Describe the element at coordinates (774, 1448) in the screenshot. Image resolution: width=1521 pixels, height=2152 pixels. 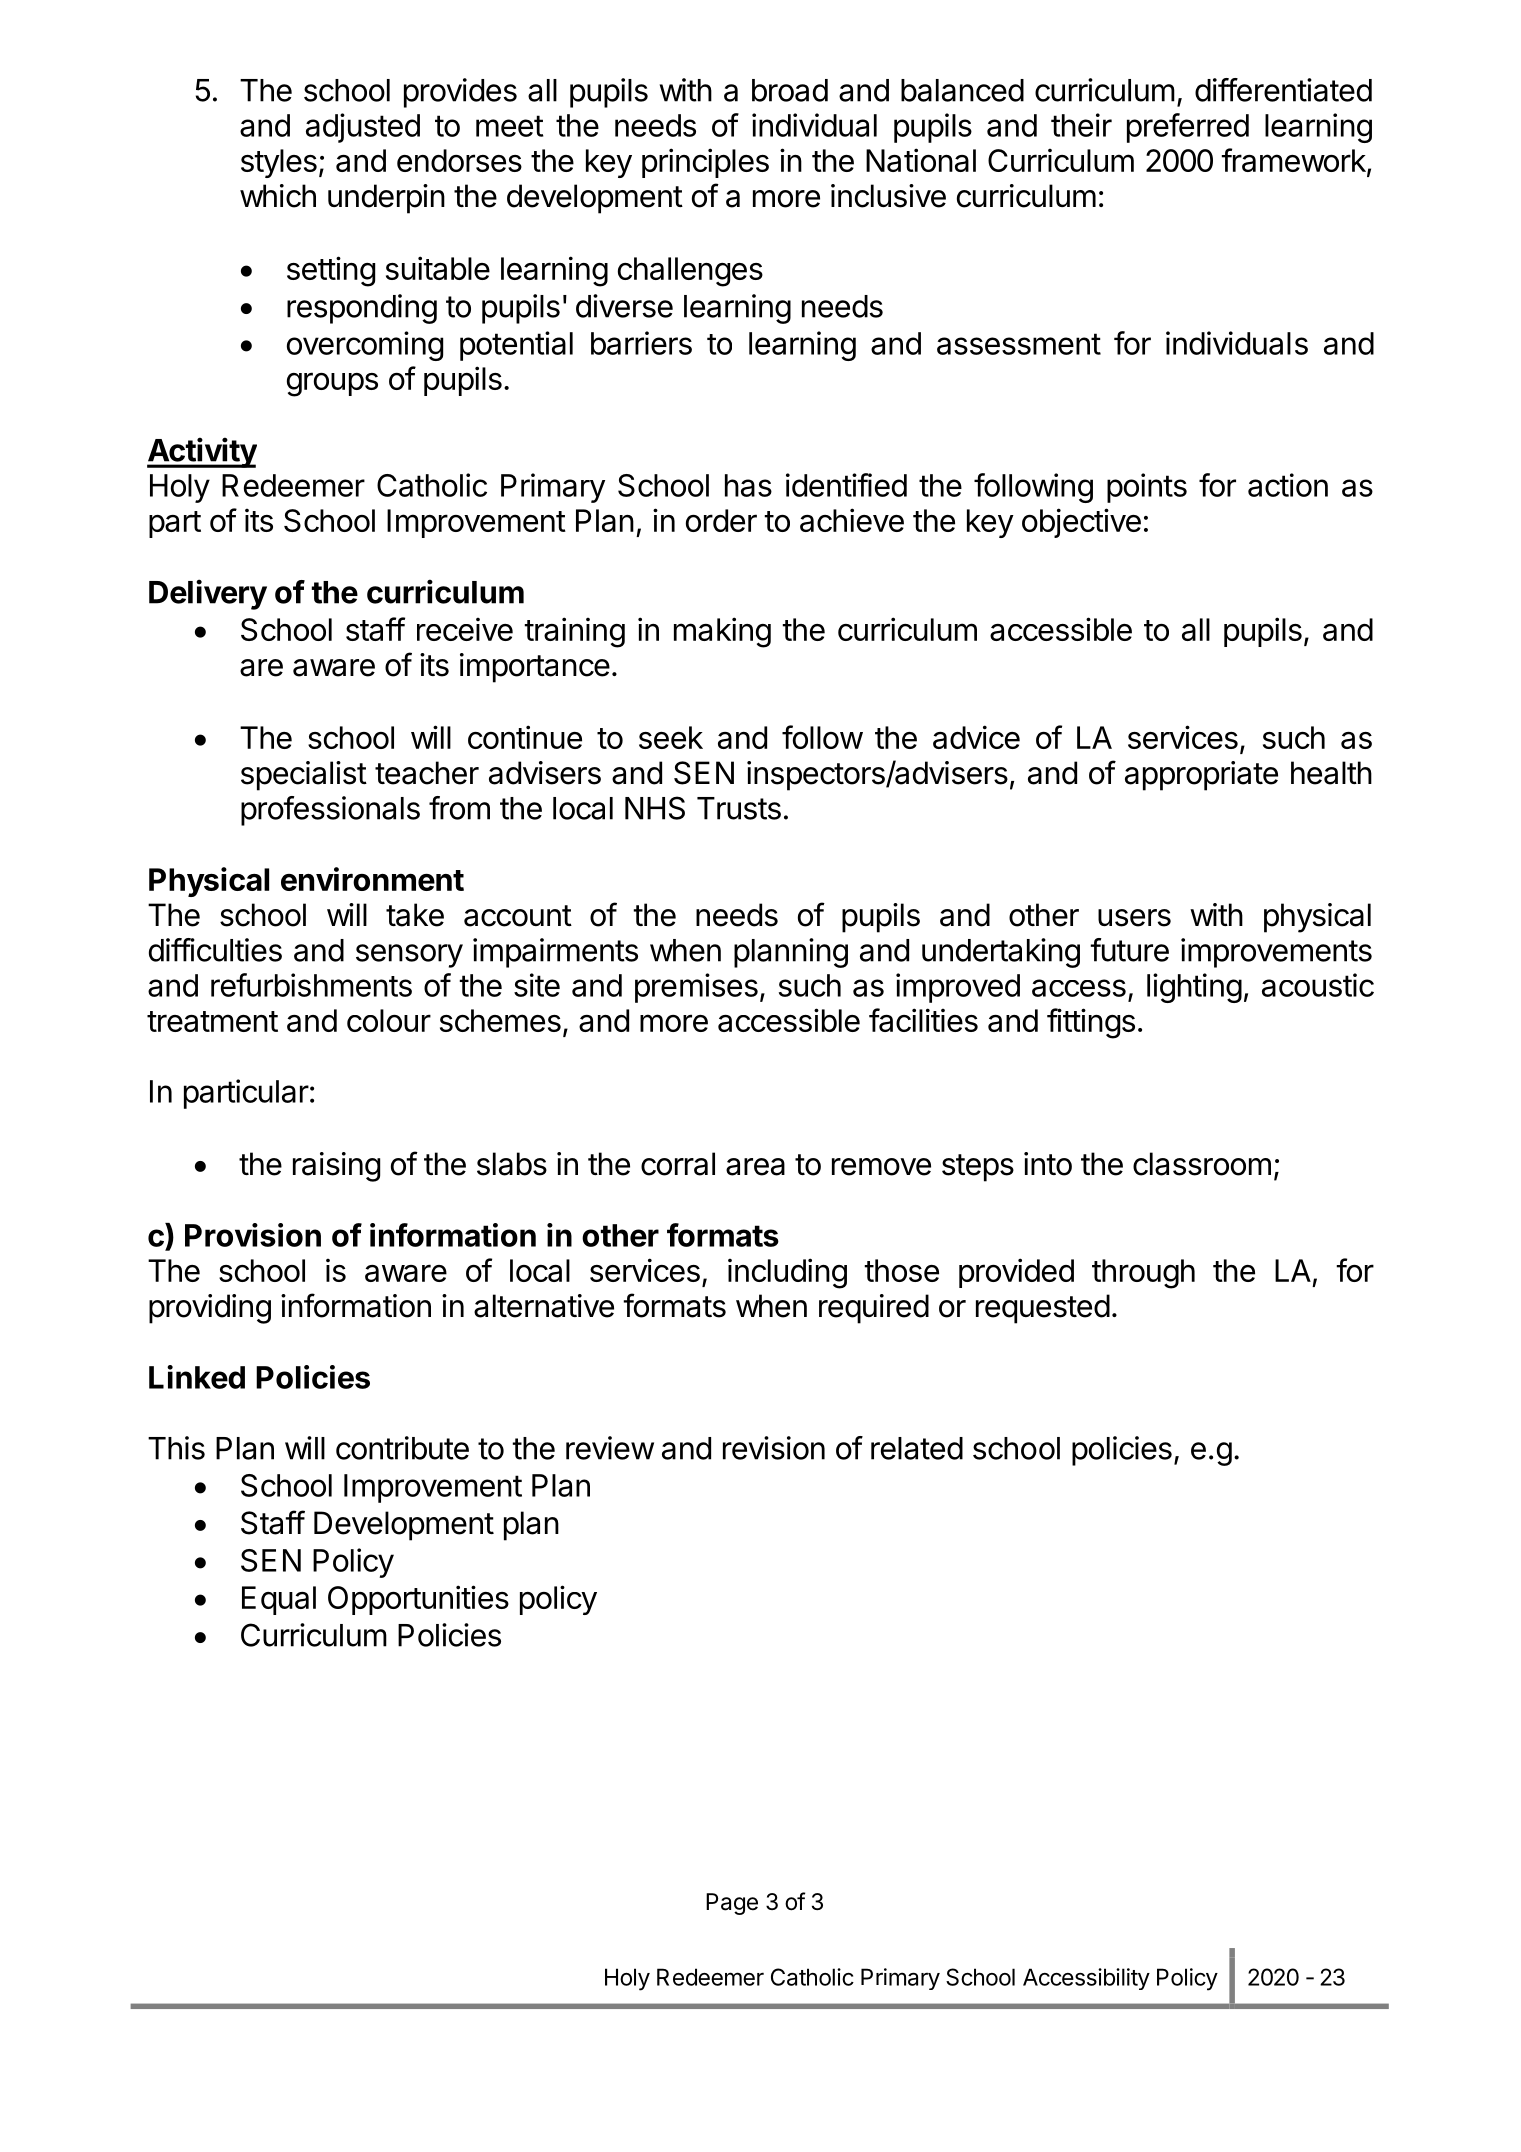
I see `revision` at that location.
